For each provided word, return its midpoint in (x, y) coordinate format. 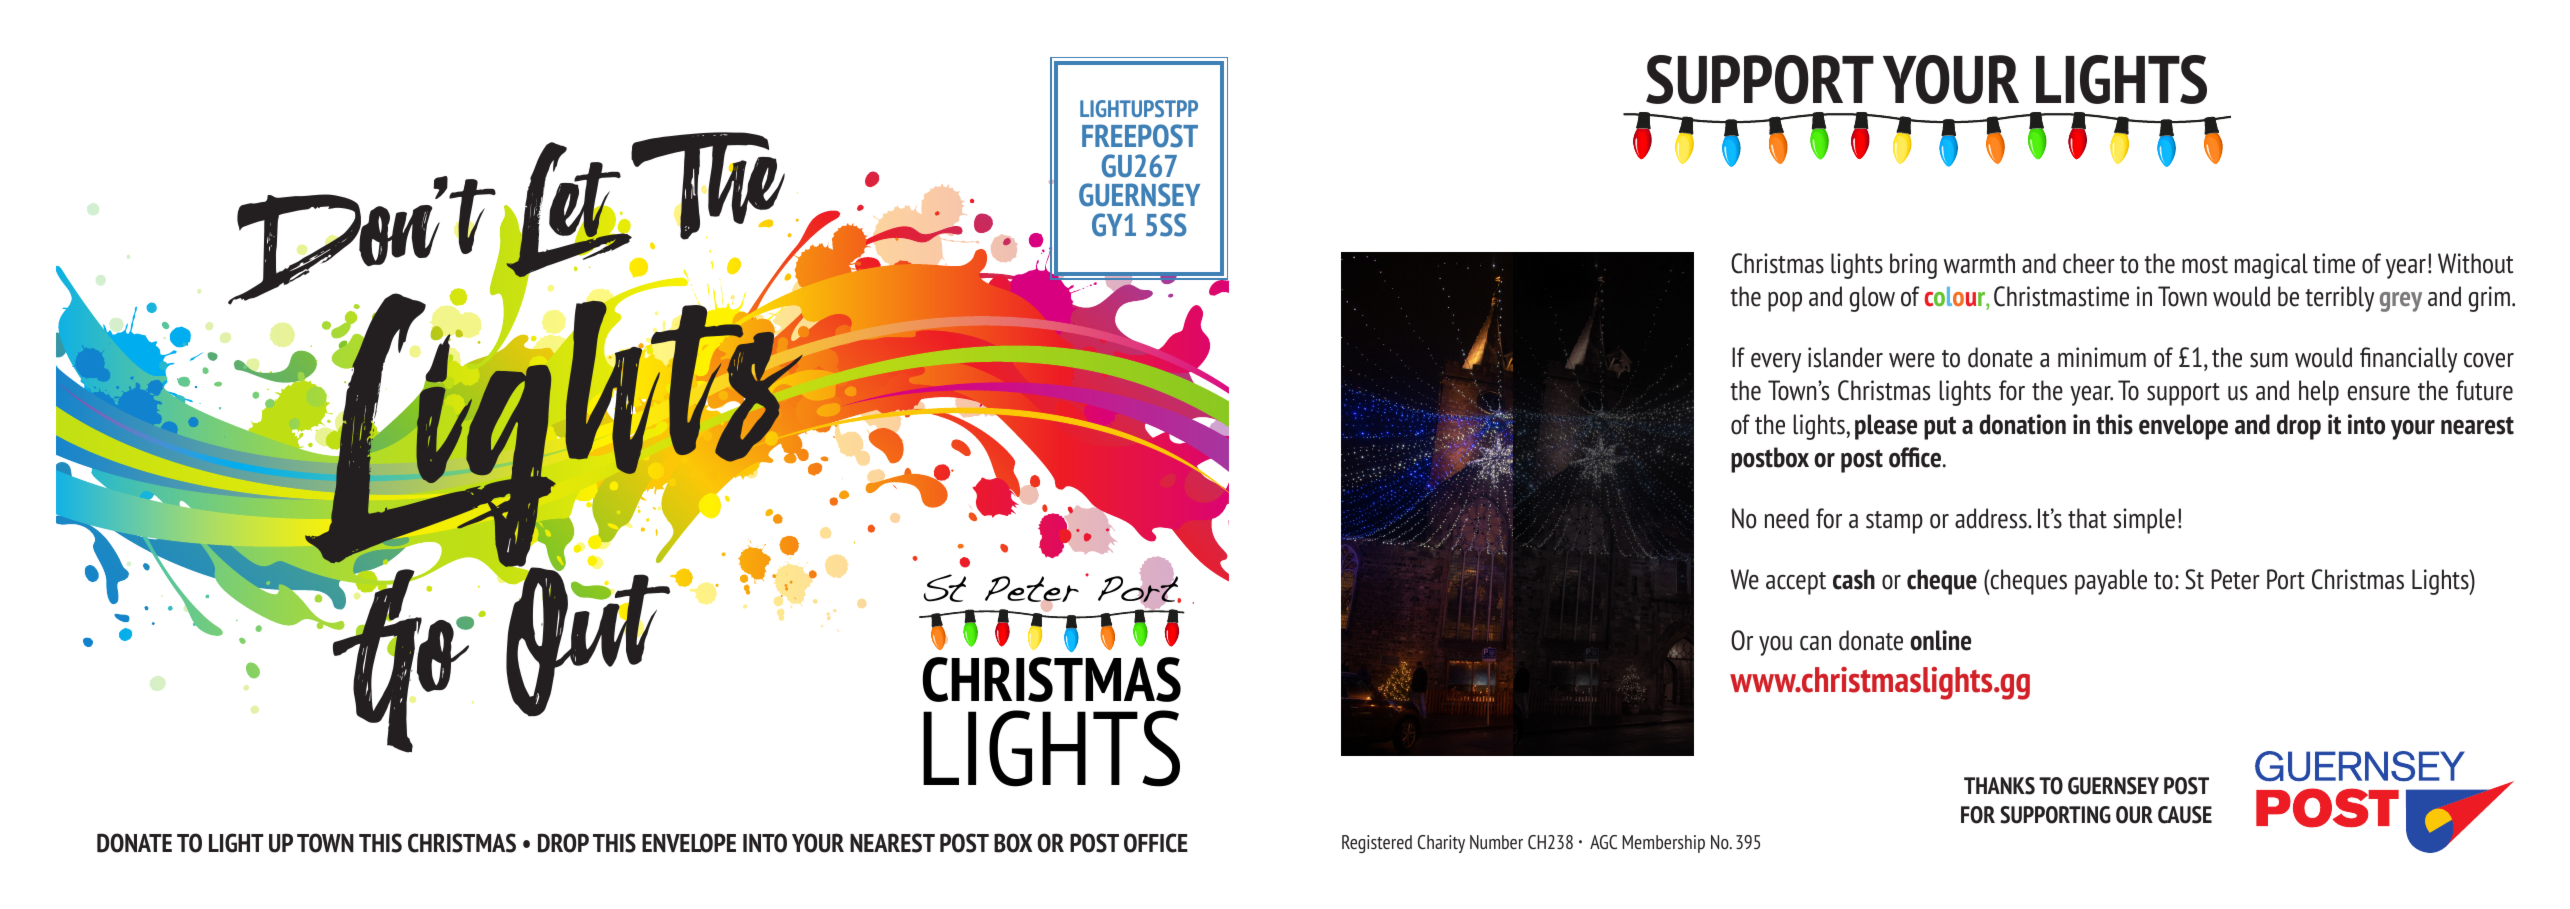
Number (1496, 842)
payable (2111, 582)
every (1776, 363)
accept (1796, 583)
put (1940, 428)
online (1940, 640)
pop (1785, 302)
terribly (2339, 299)
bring (1913, 266)
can (1815, 643)
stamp (1894, 522)
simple (2144, 521)
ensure (2379, 393)
